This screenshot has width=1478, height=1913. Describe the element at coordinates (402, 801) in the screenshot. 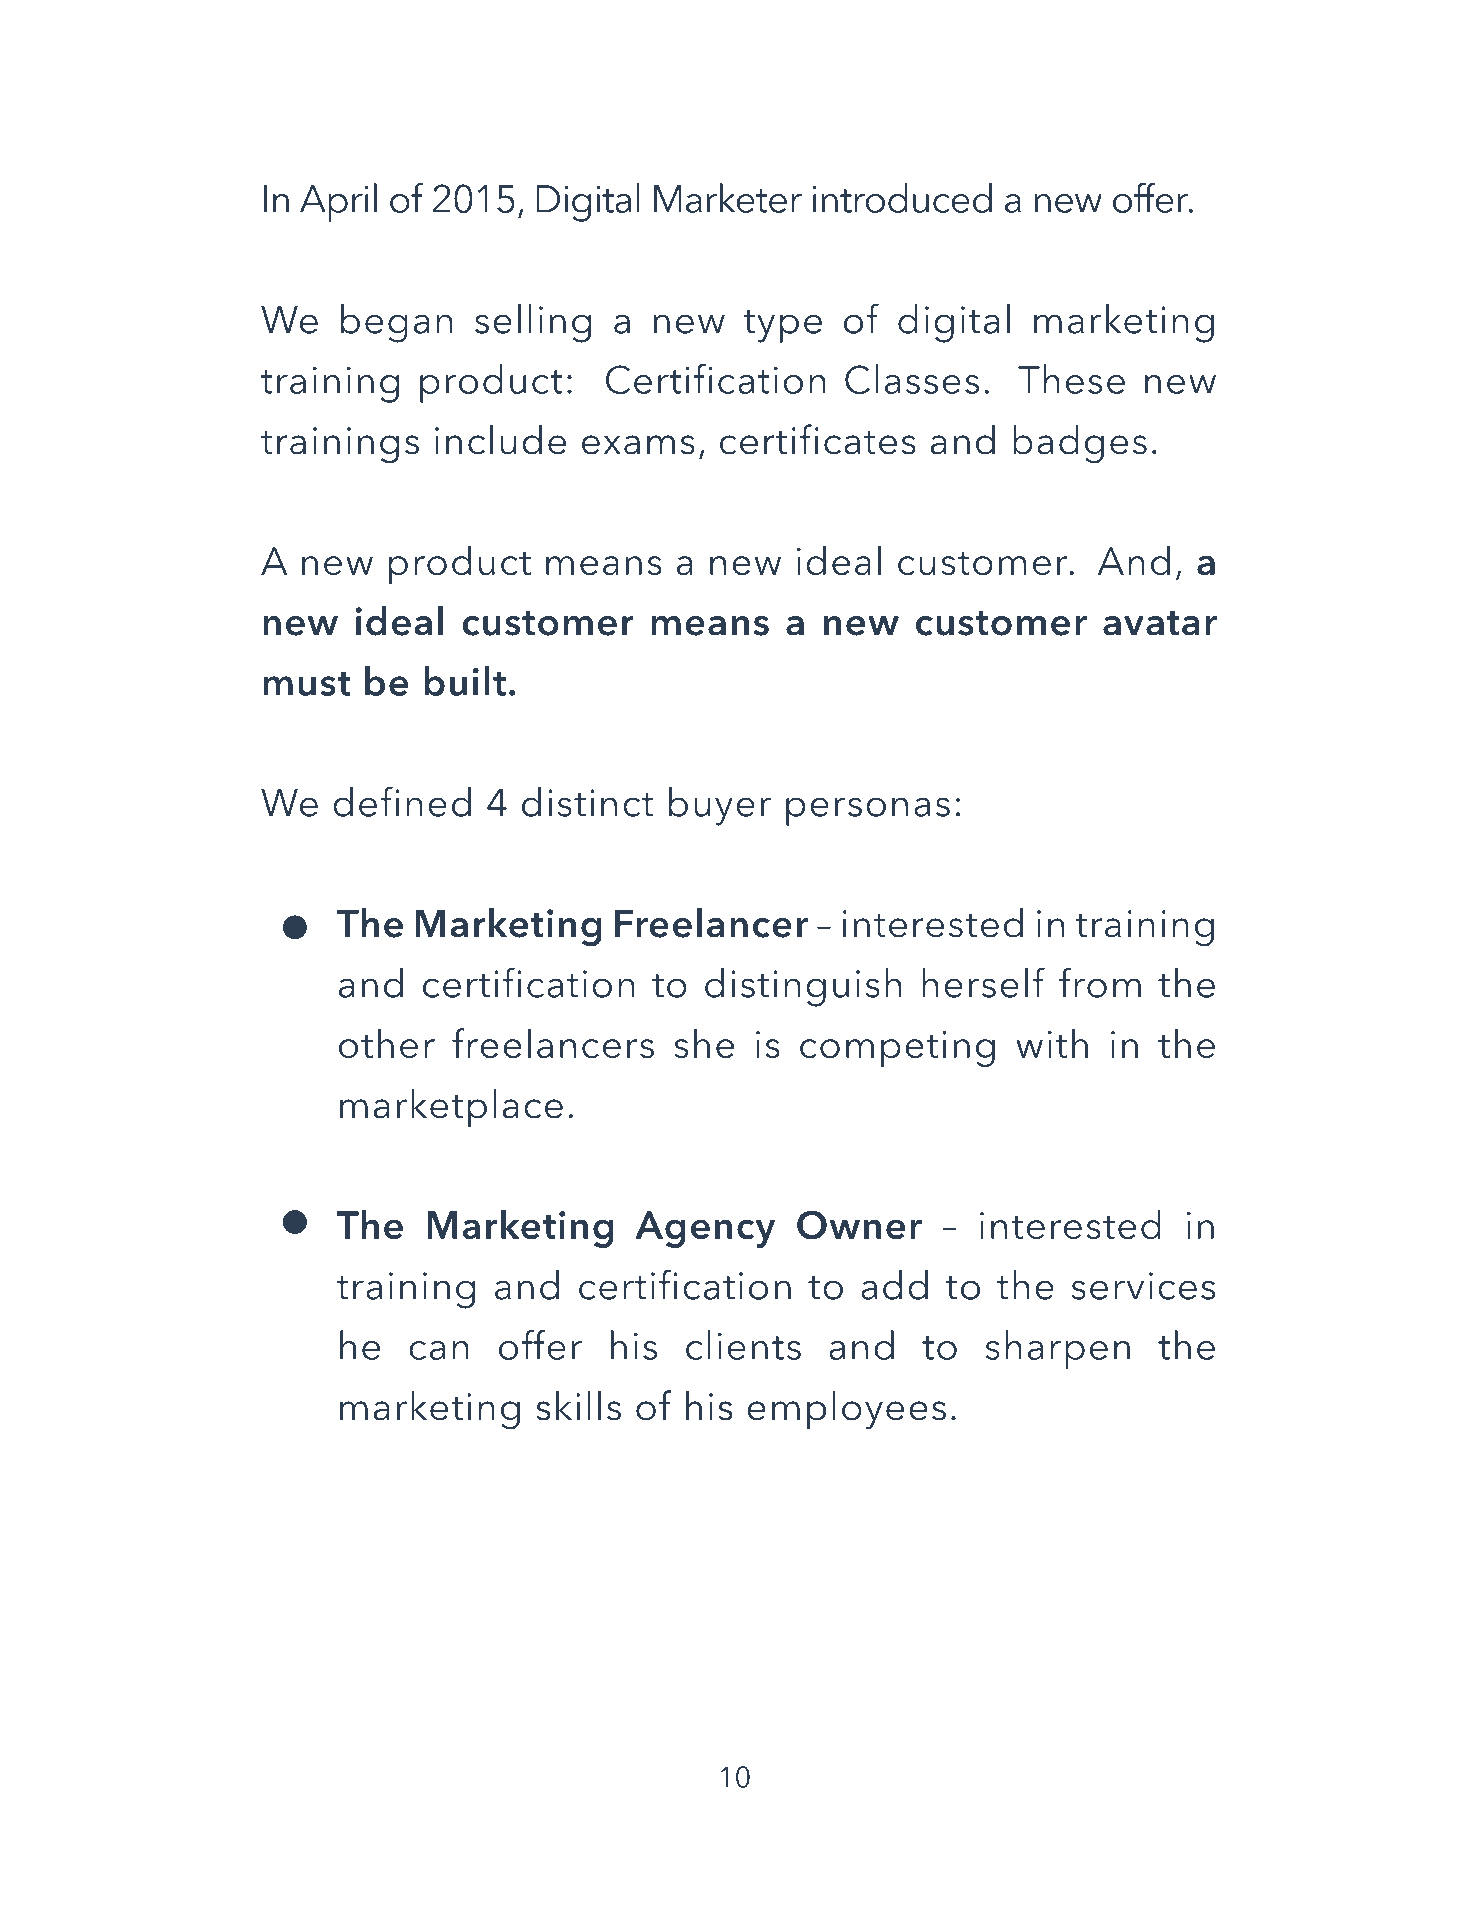

I see `defined` at that location.
